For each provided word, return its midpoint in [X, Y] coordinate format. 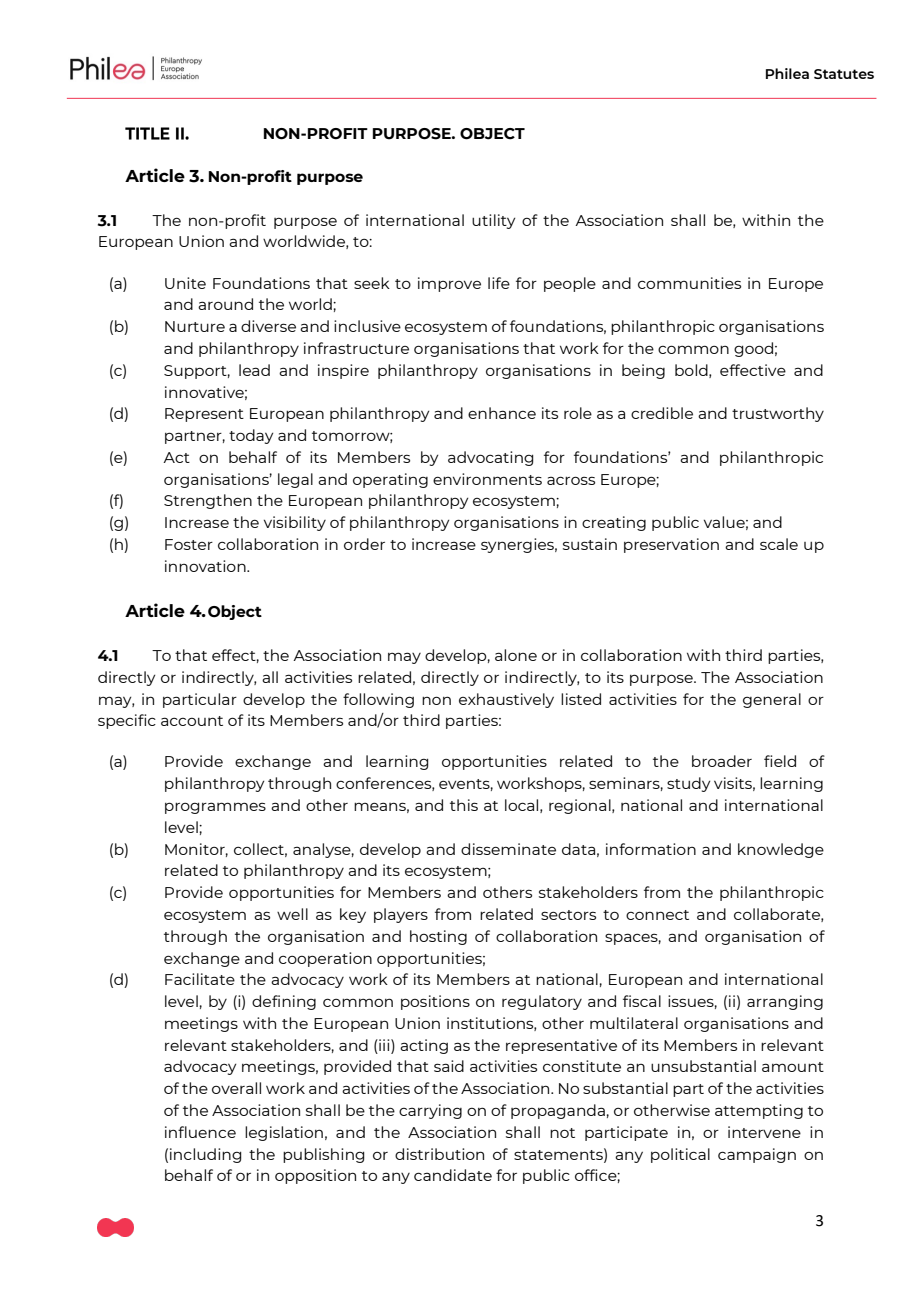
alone [516, 655]
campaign [757, 1155]
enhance [502, 413]
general [772, 700]
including [205, 1155]
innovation [206, 566]
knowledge [781, 850]
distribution [439, 1154]
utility [493, 221]
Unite [185, 283]
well [292, 914]
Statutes [844, 74]
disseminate [508, 849]
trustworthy [778, 414]
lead [254, 370]
